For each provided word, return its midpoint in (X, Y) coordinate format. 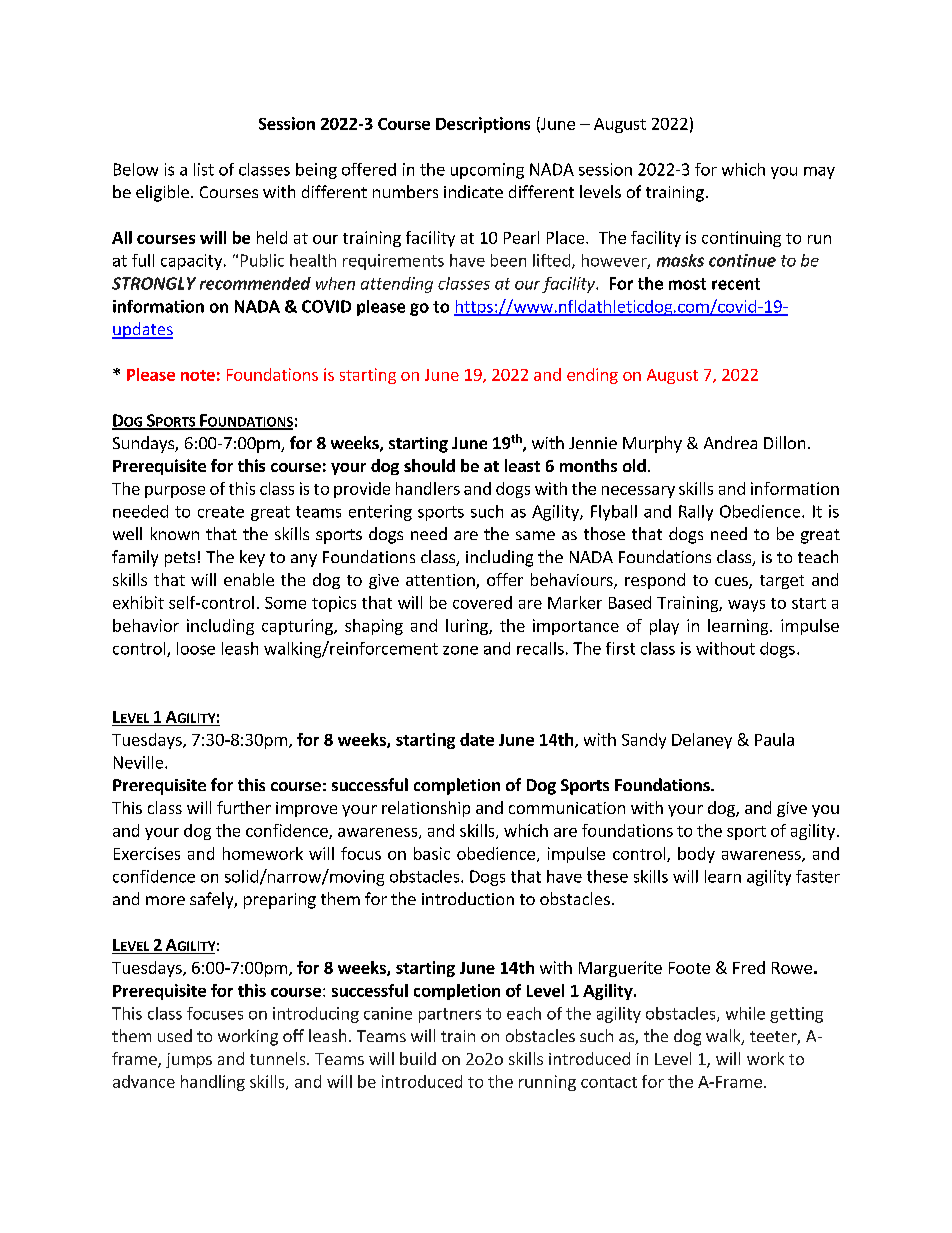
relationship (426, 809)
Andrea (730, 442)
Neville (140, 762)
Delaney (702, 741)
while (745, 1013)
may (819, 173)
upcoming (487, 171)
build (418, 1058)
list (204, 169)
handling (213, 1083)
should (429, 465)
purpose (175, 492)
